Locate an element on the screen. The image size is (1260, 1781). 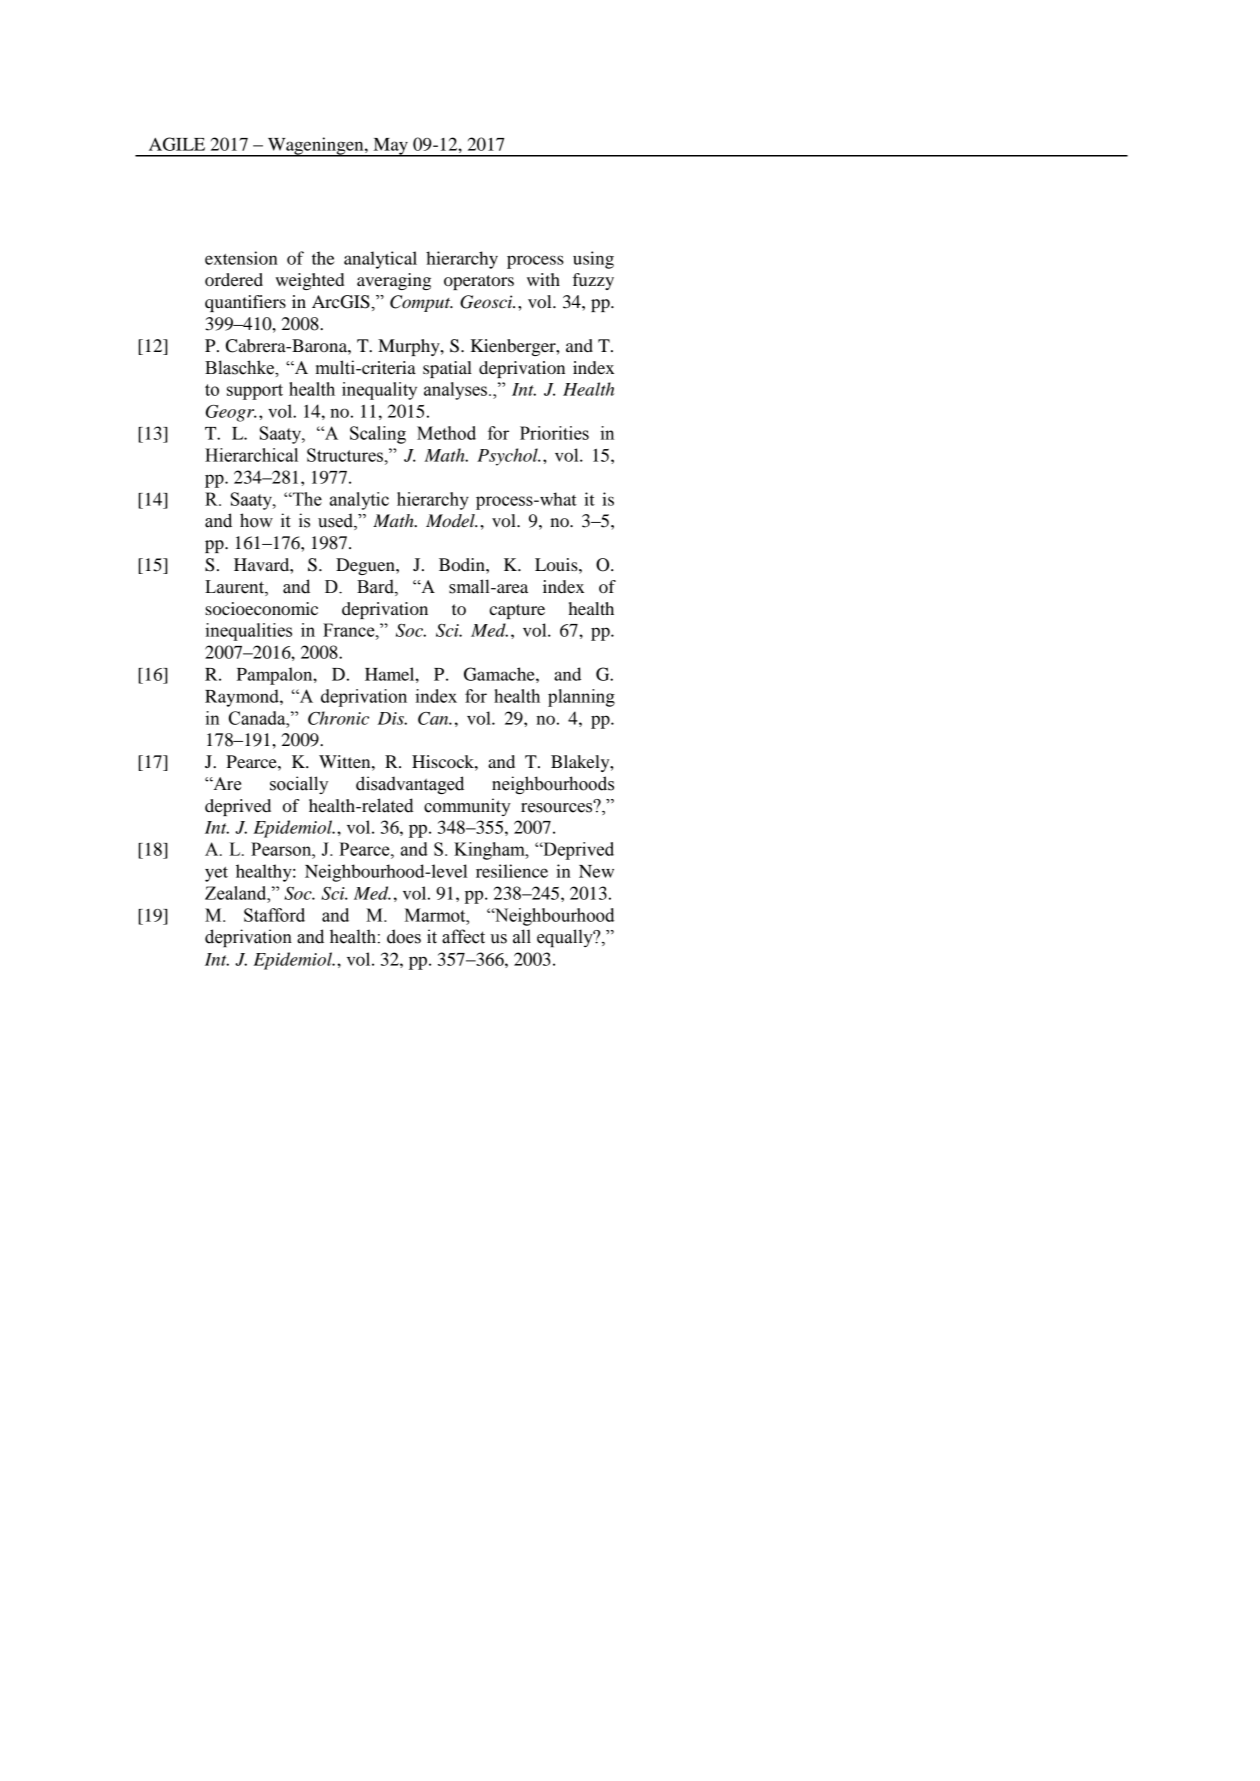
Priorities is located at coordinates (554, 433).
